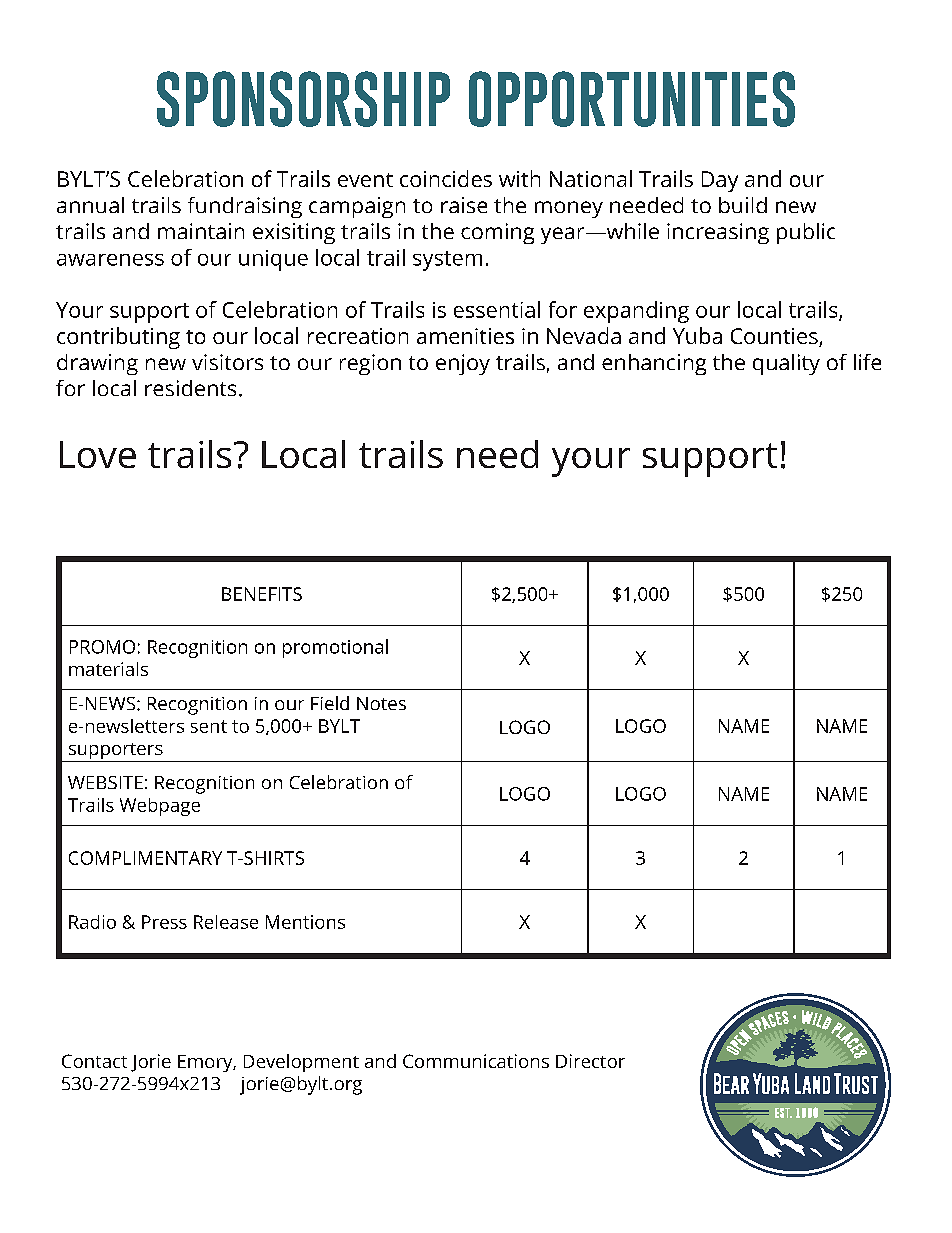 The width and height of the document is (952, 1233). What do you see at coordinates (303, 99) in the document?
I see `SPONSORSHIP` at bounding box center [303, 99].
